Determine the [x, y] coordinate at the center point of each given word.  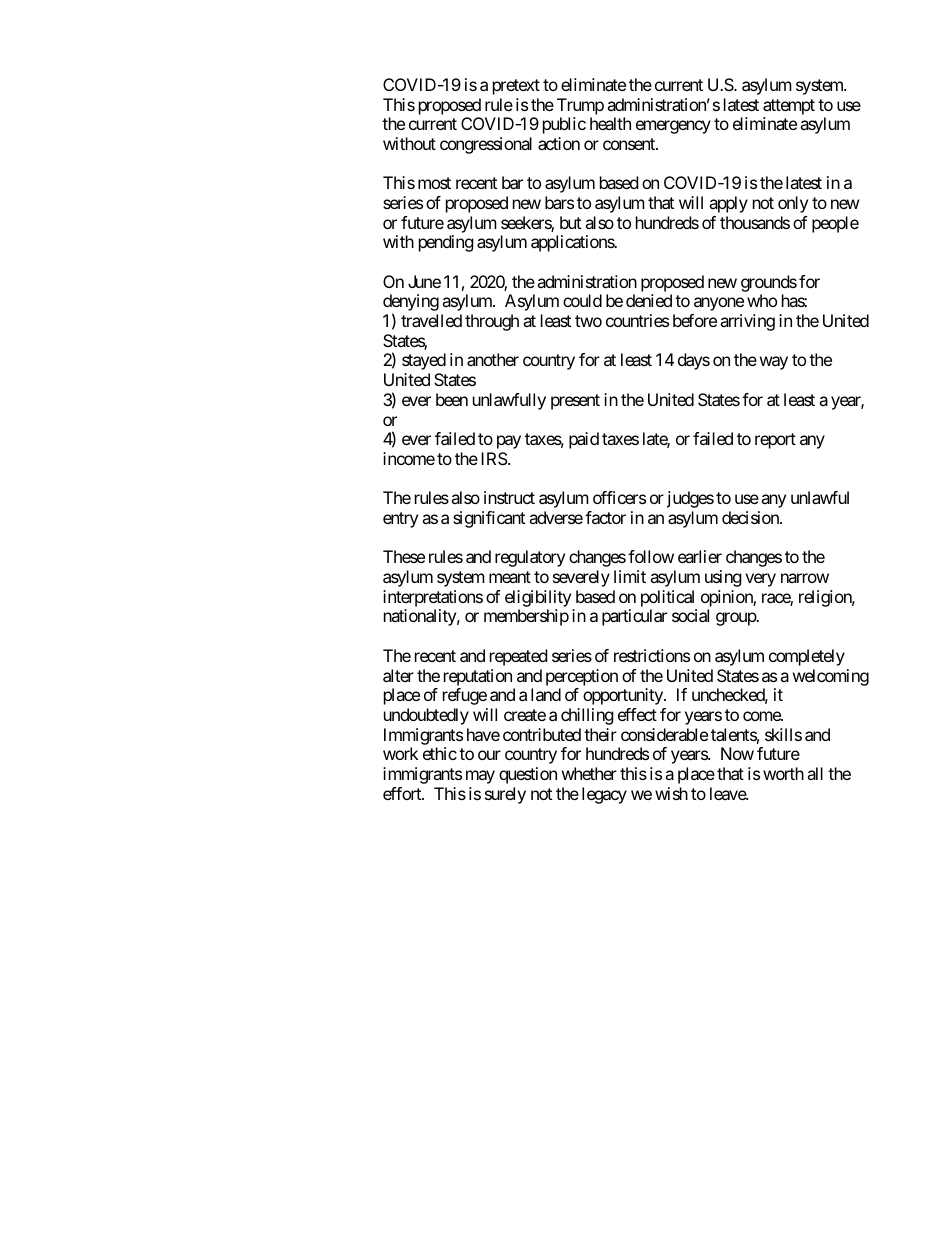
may [480, 777]
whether [589, 773]
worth [783, 773]
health [610, 123]
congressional [486, 145]
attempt [789, 107]
